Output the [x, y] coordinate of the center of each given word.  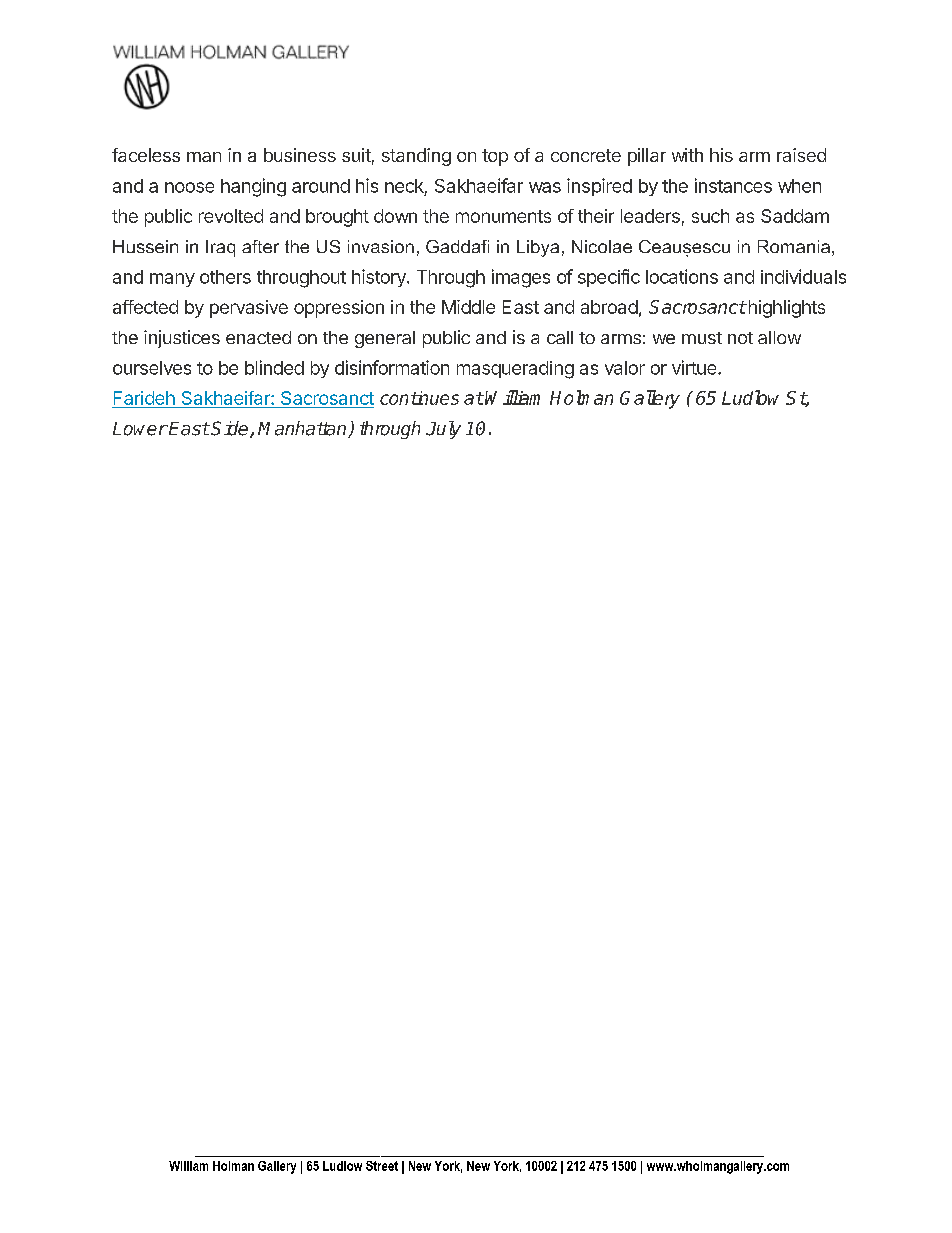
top [495, 157]
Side [231, 429]
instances [733, 185]
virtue [695, 367]
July [443, 430]
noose [189, 187]
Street [382, 1166]
